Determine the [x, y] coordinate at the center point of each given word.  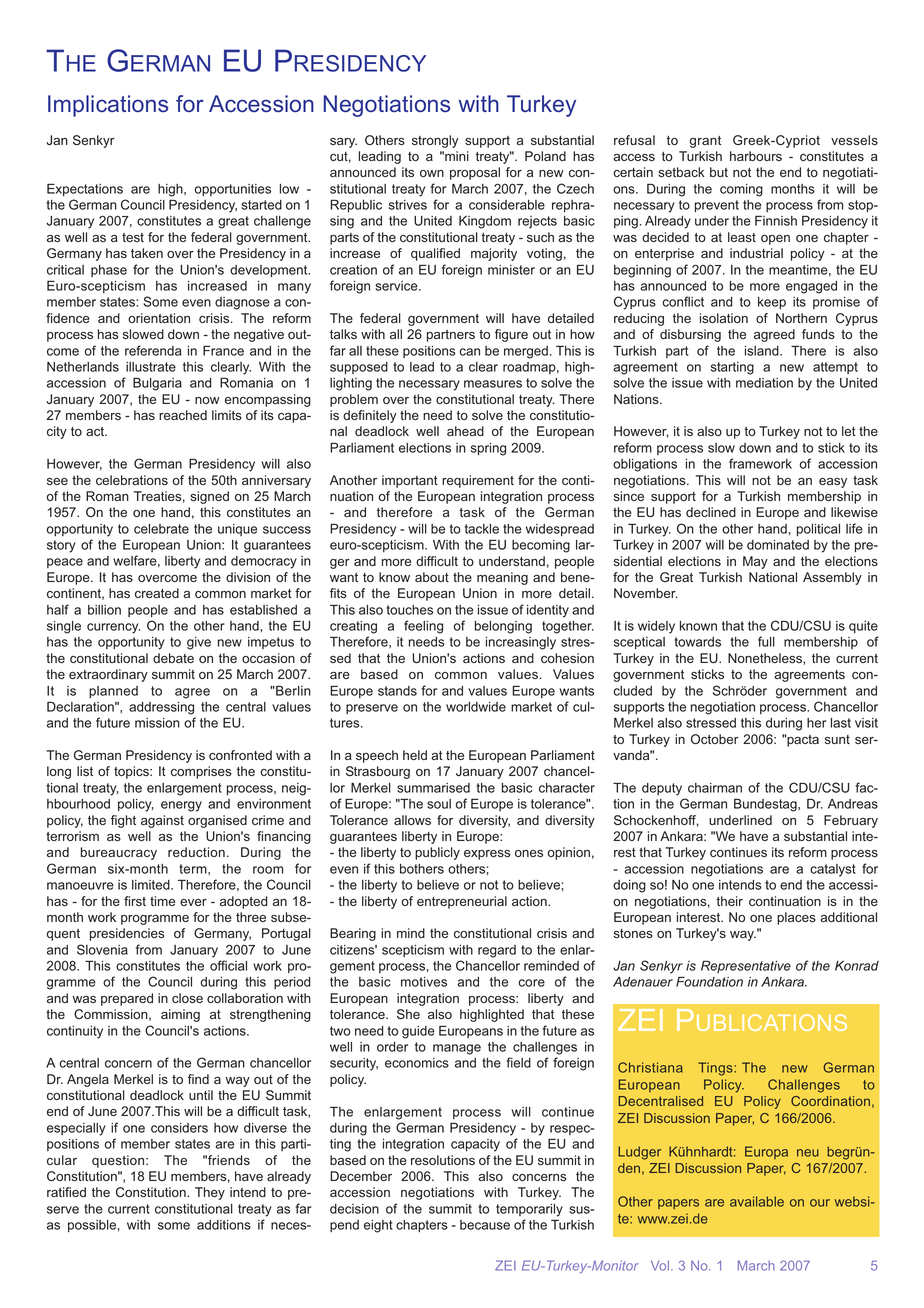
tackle [482, 529]
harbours [756, 156]
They [210, 1193]
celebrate [161, 529]
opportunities [233, 190]
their [729, 901]
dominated [778, 545]
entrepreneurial [462, 902]
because [485, 1225]
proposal [475, 173]
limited [152, 885]
